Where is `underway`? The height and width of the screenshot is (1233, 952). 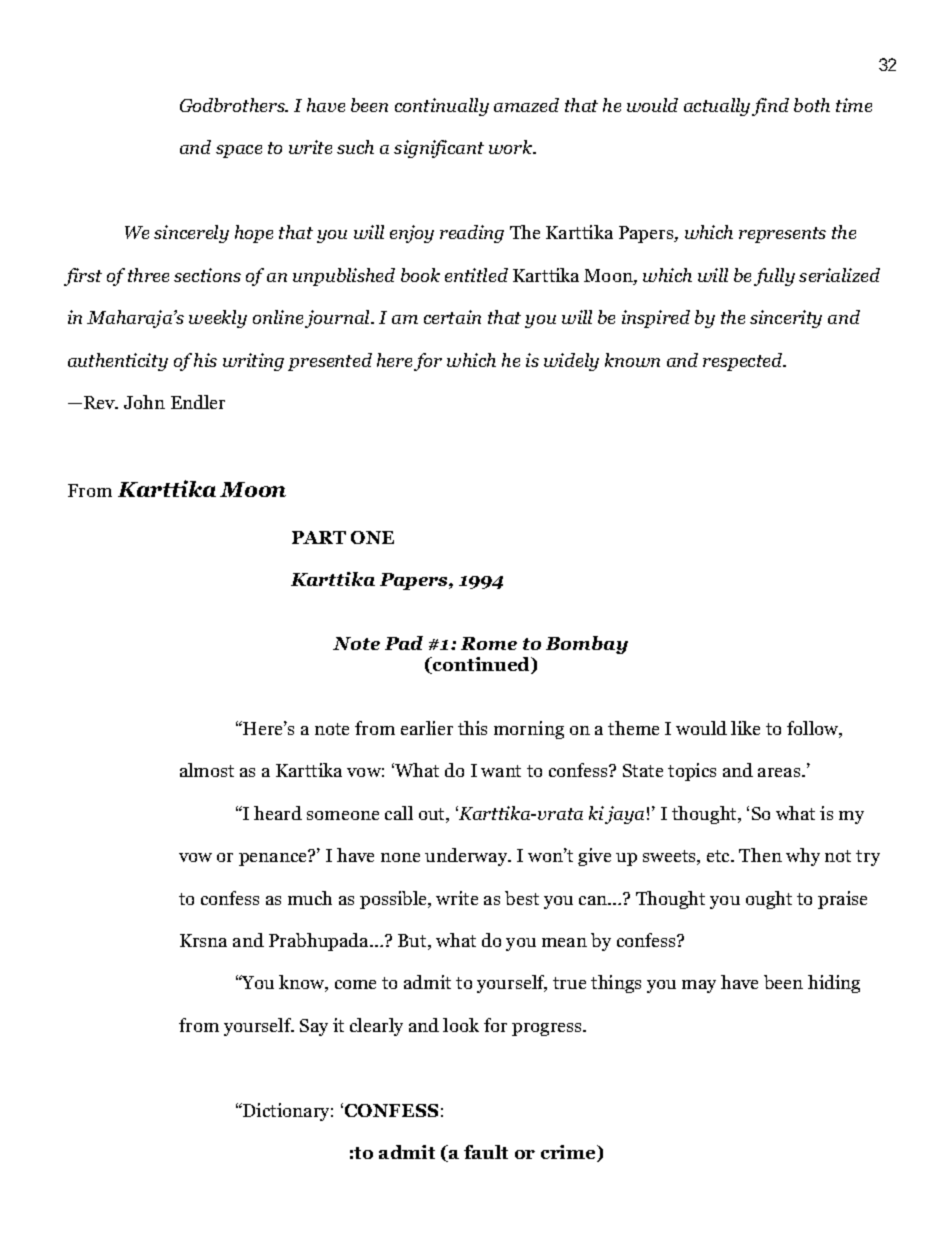 underway is located at coordinates (467, 857).
